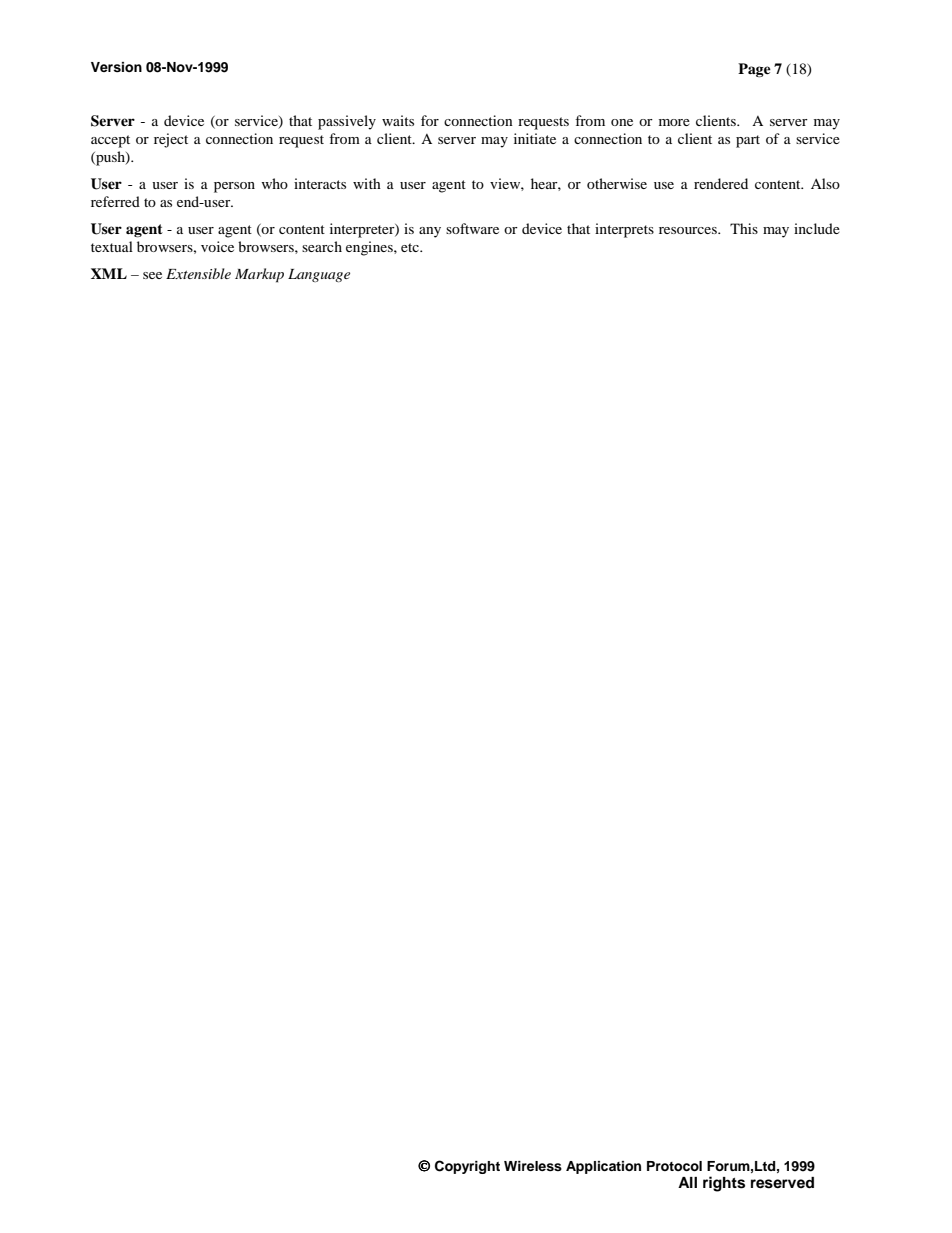  What do you see at coordinates (198, 273) in the screenshot?
I see `Extensible` at bounding box center [198, 273].
